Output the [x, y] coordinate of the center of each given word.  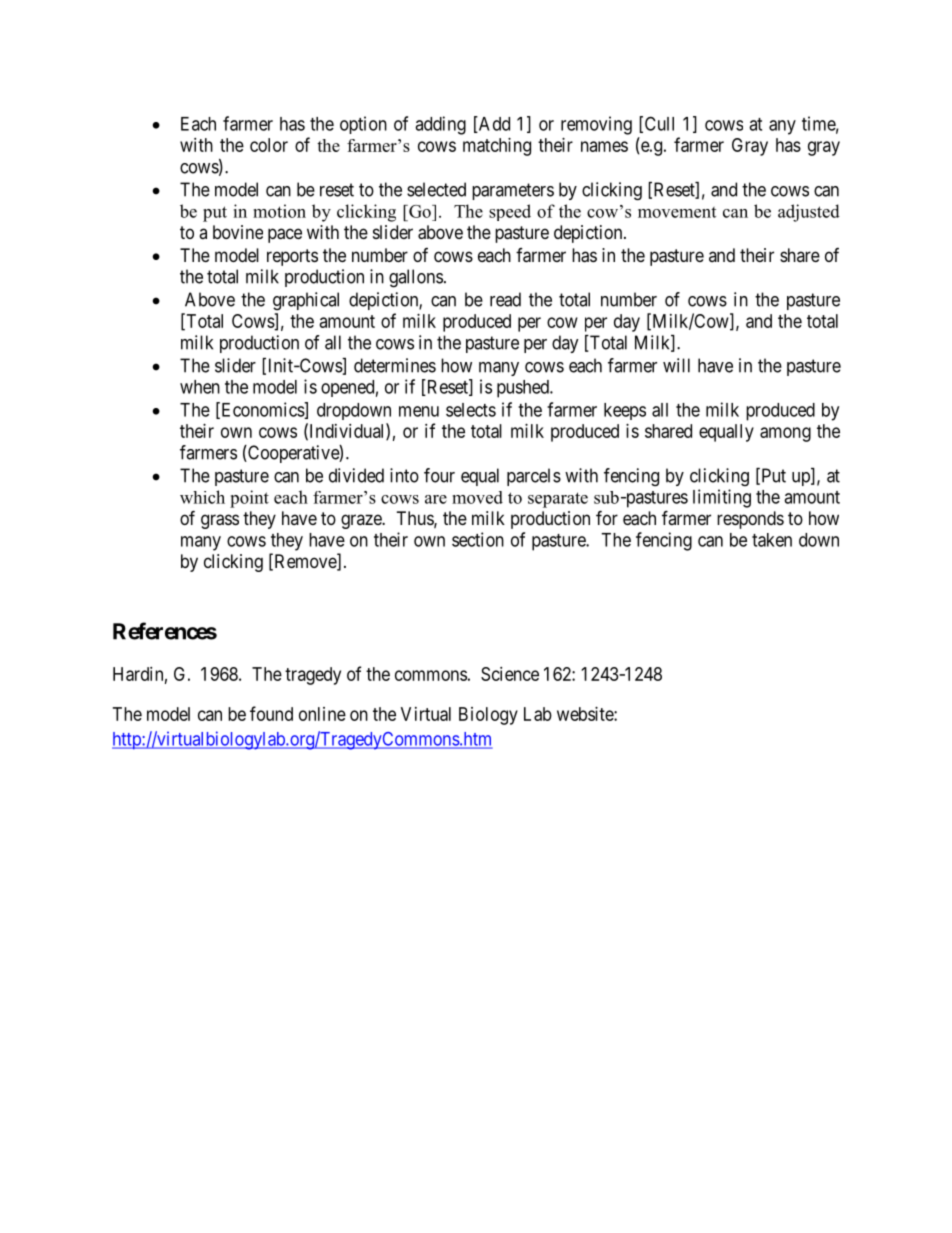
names [604, 146]
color [269, 145]
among [785, 434]
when [200, 387]
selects [471, 410]
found [271, 713]
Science [510, 674]
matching [497, 147]
